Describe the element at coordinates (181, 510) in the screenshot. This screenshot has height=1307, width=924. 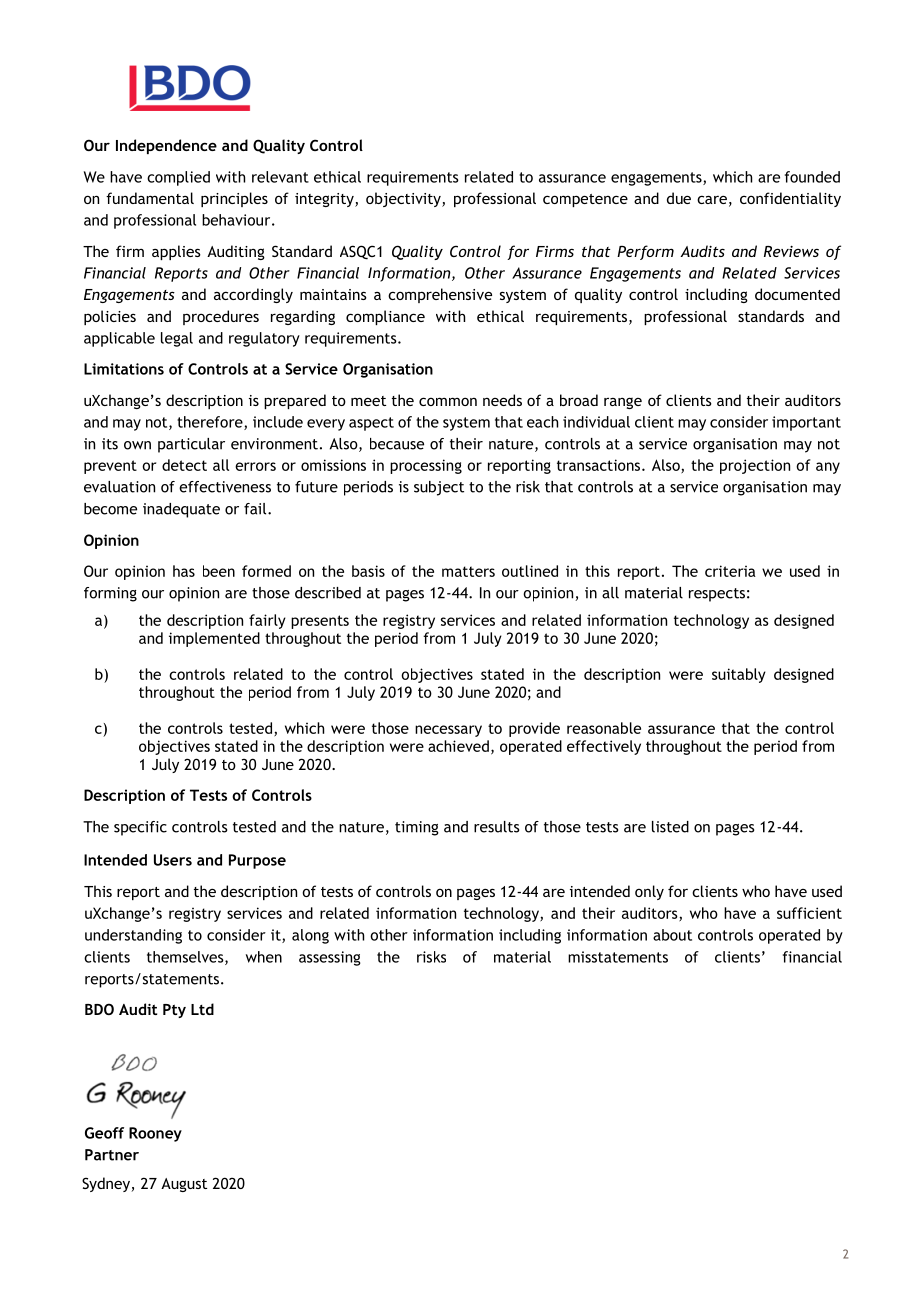
I see `inadequate` at that location.
